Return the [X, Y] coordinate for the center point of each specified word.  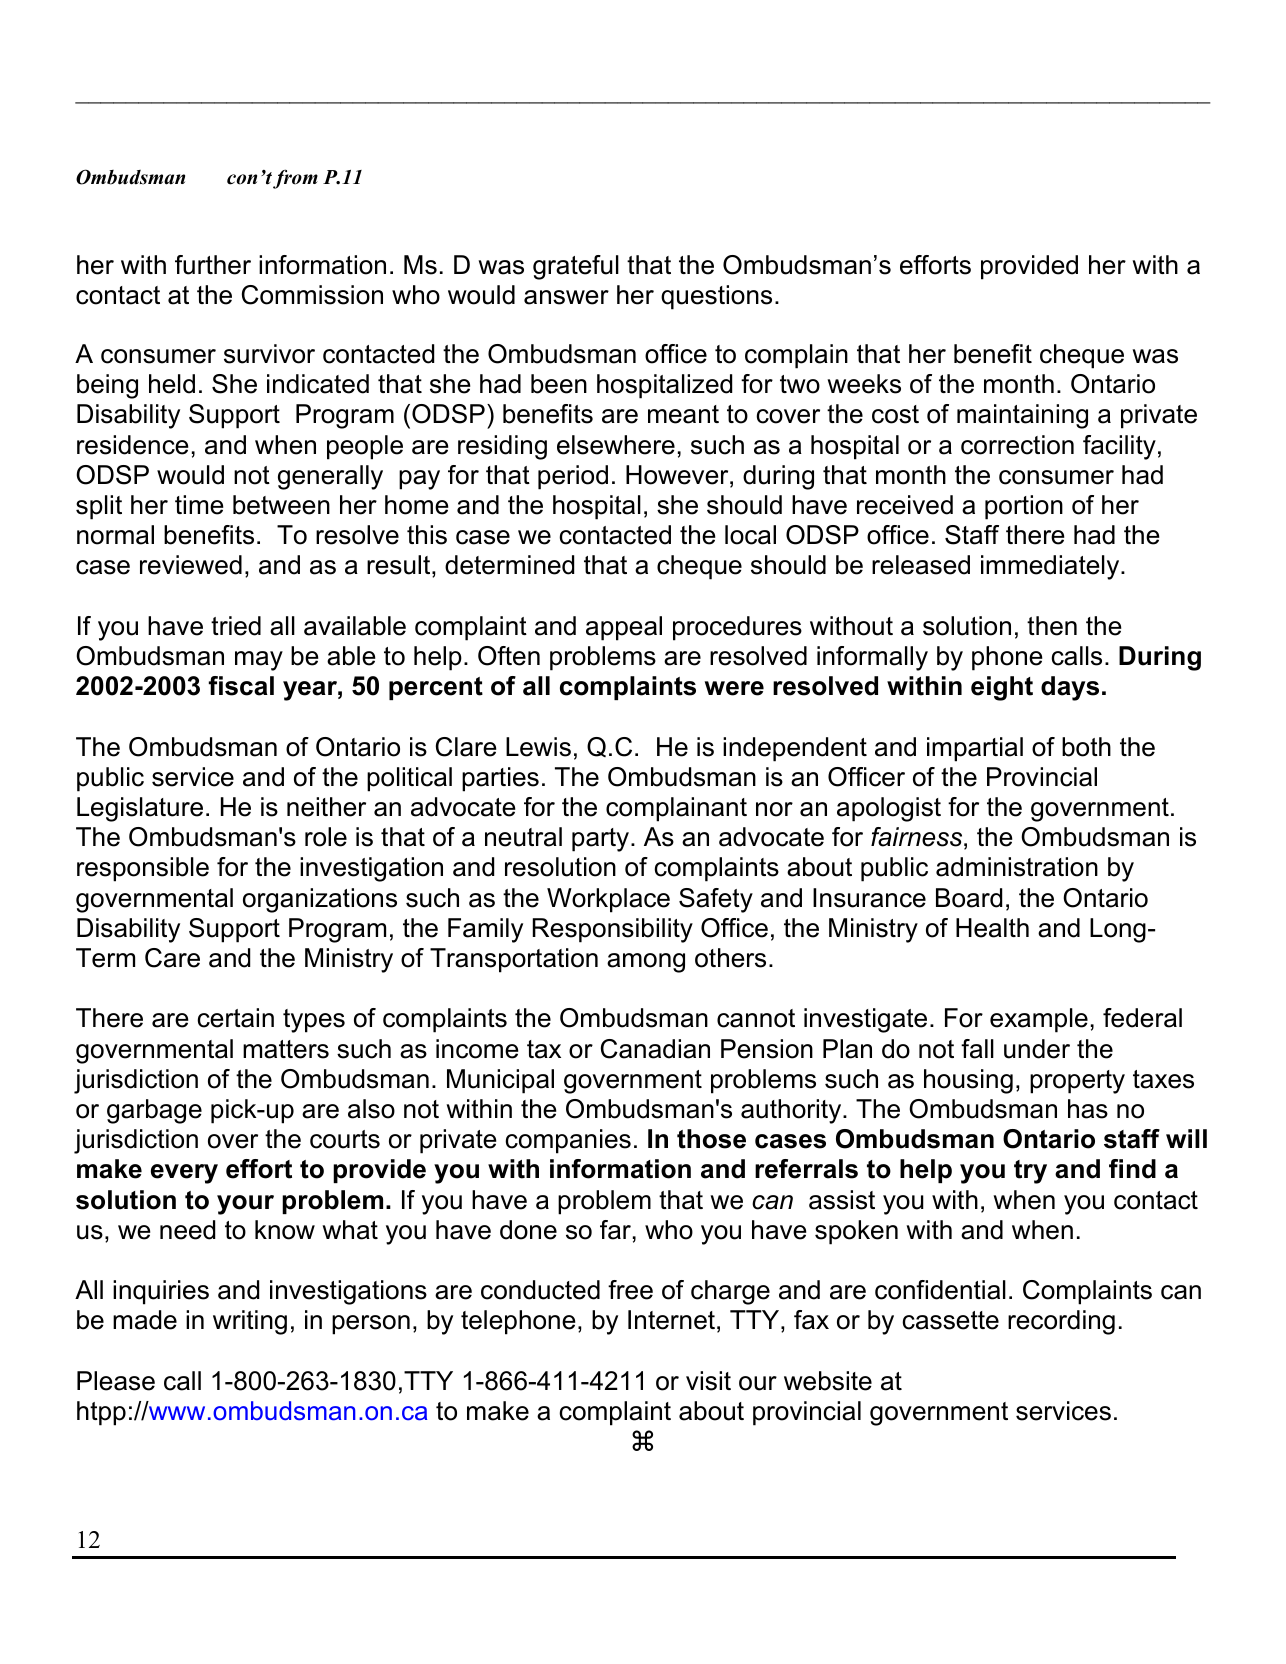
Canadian [655, 1049]
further [213, 265]
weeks [864, 384]
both [1086, 747]
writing [250, 1322]
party [602, 840]
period [573, 477]
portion [1024, 507]
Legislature [140, 809]
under [1037, 1049]
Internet [671, 1320]
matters [286, 1049]
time [199, 505]
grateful [576, 267]
